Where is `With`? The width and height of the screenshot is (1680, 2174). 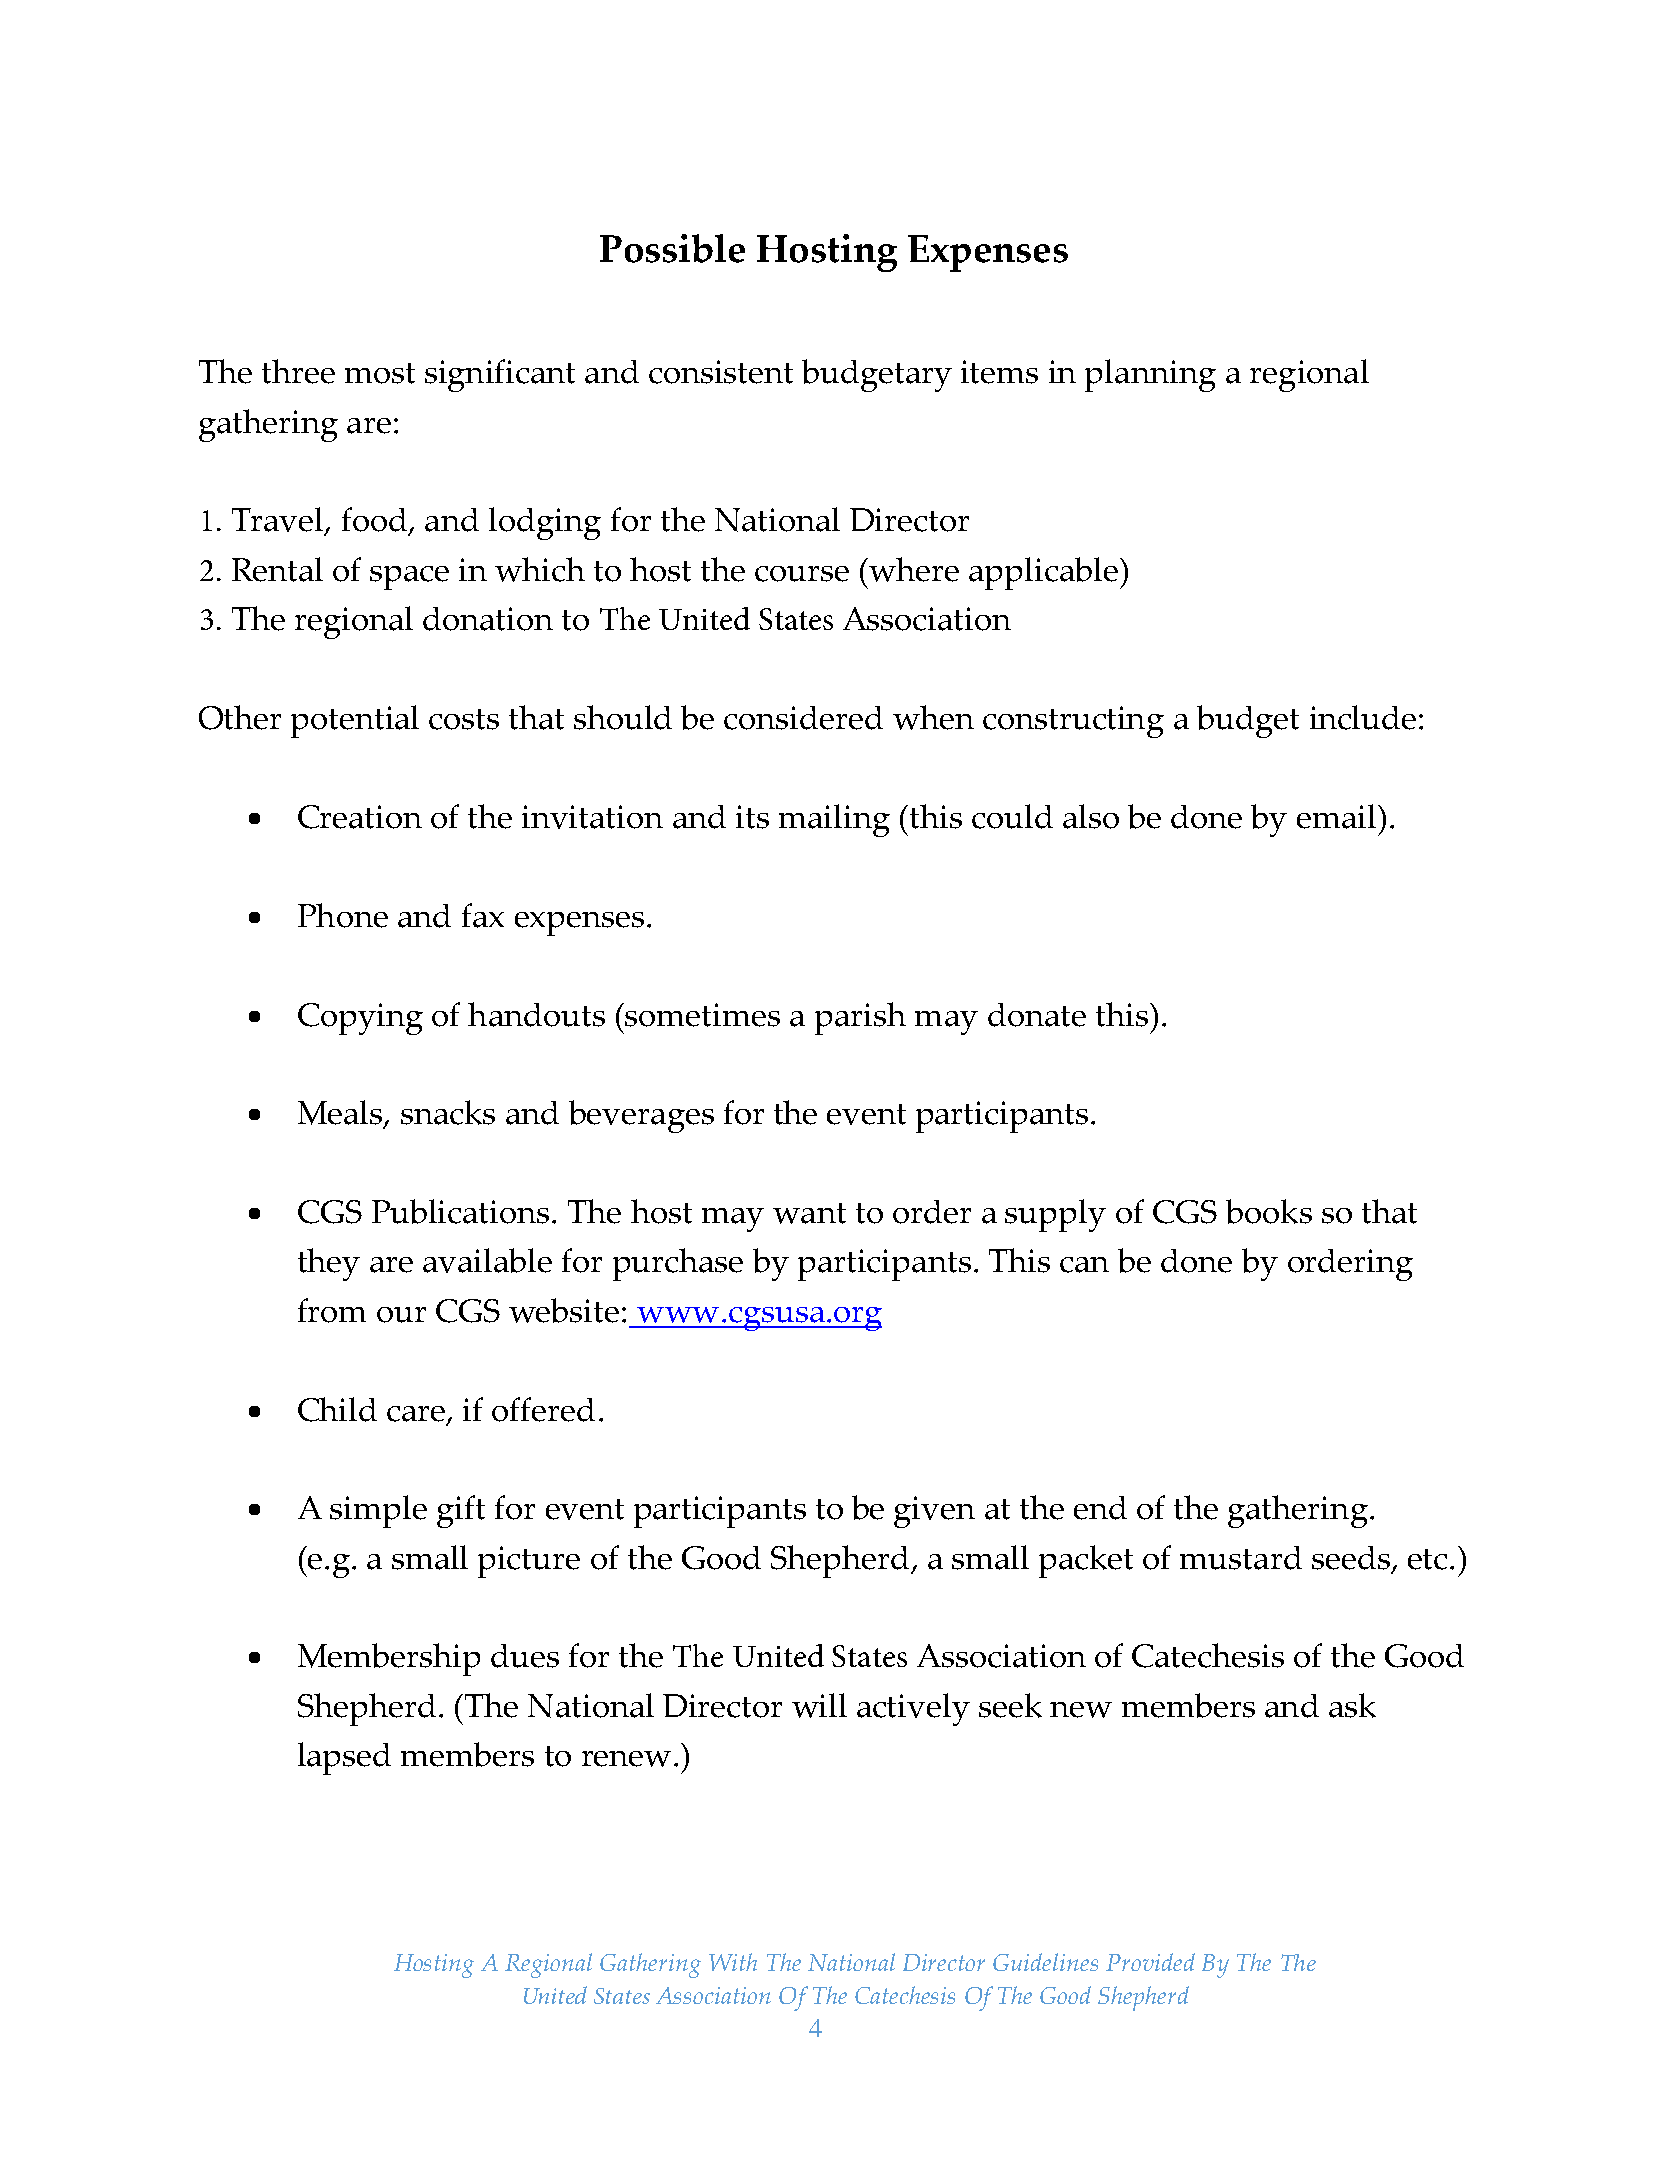
With is located at coordinates (733, 1962).
